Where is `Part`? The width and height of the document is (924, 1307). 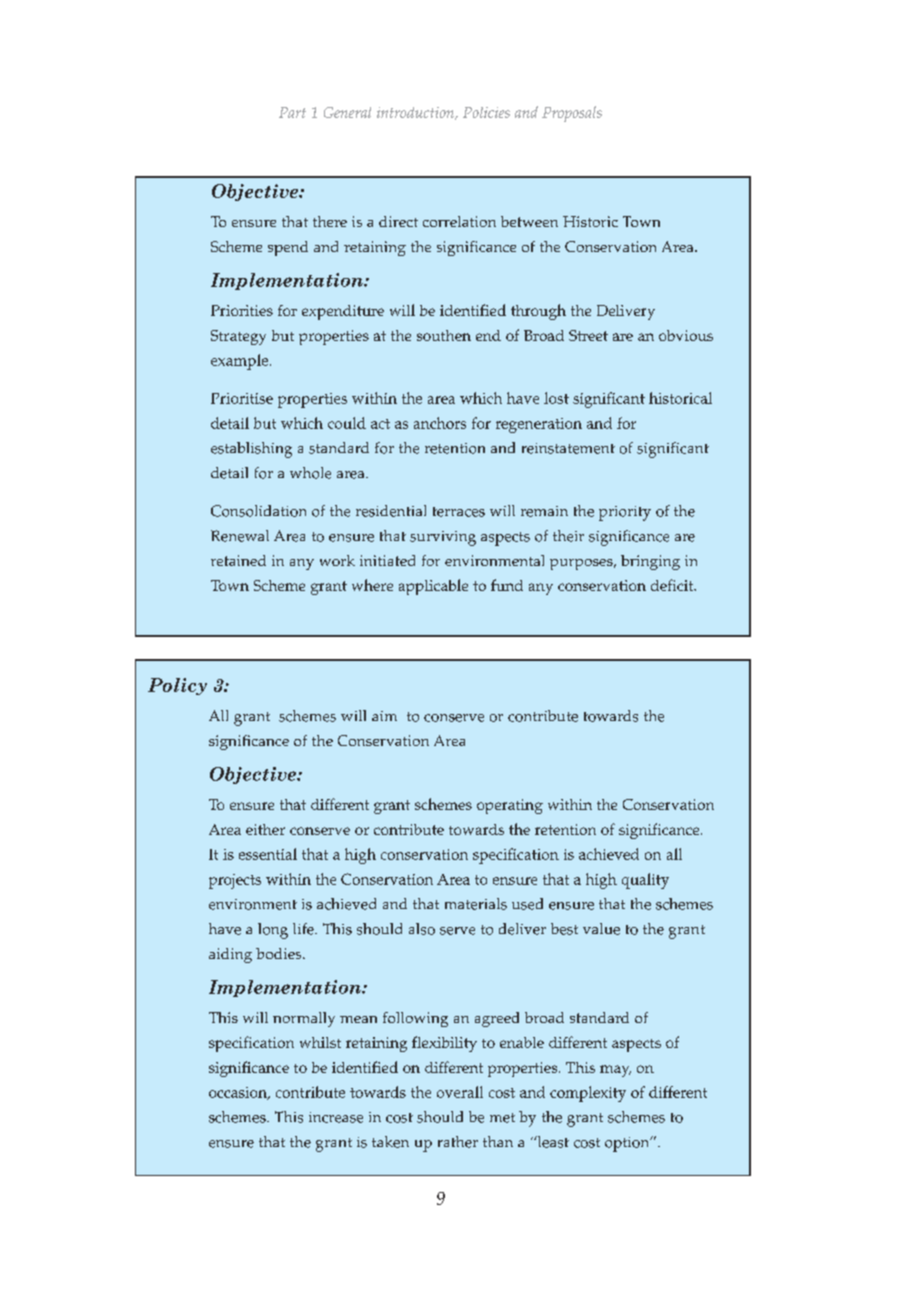
Part is located at coordinates (292, 112).
